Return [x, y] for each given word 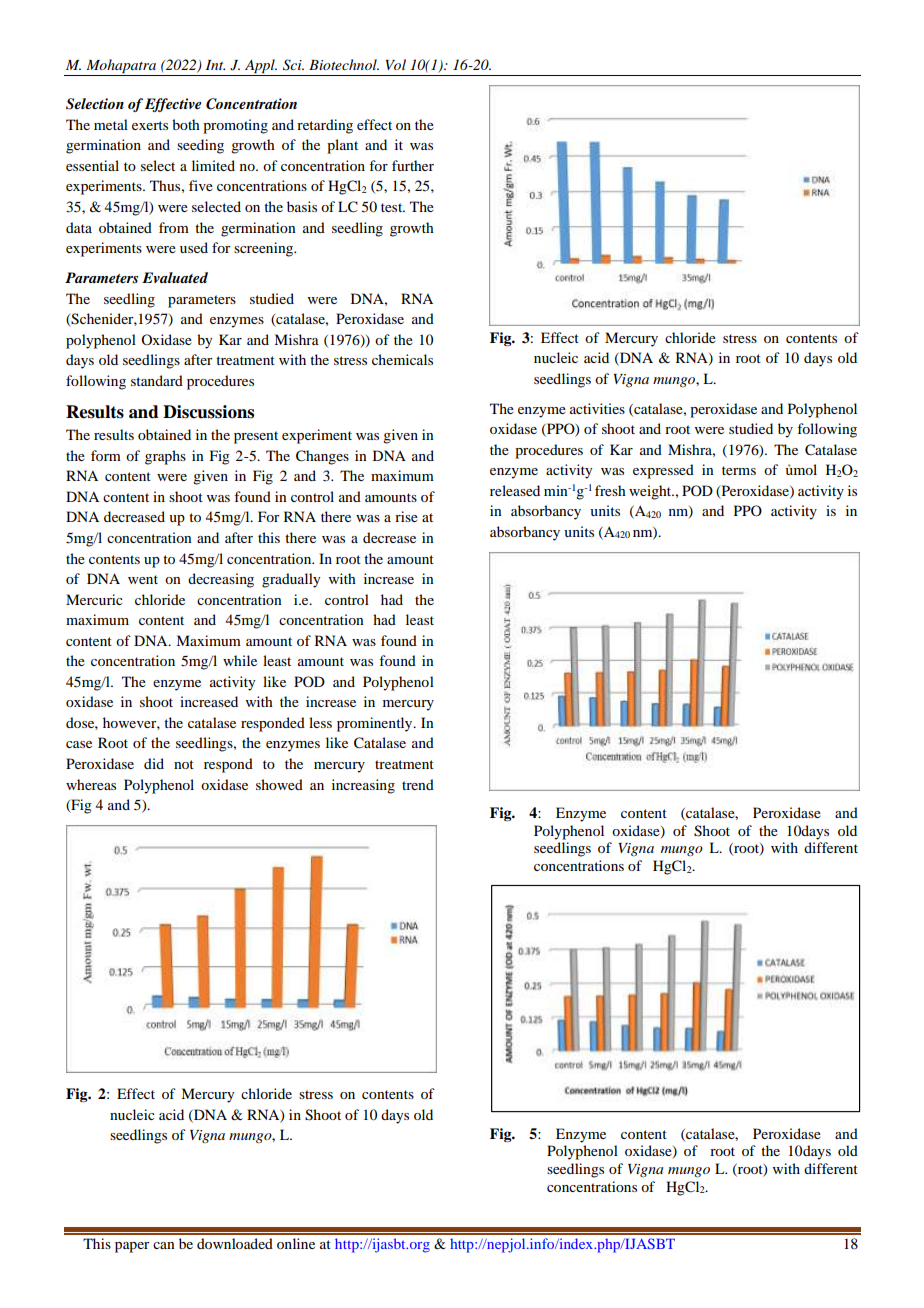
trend [418, 784]
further [413, 165]
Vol [396, 64]
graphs [165, 457]
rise [406, 516]
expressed [663, 471]
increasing [363, 786]
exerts [150, 125]
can [164, 1245]
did [154, 763]
